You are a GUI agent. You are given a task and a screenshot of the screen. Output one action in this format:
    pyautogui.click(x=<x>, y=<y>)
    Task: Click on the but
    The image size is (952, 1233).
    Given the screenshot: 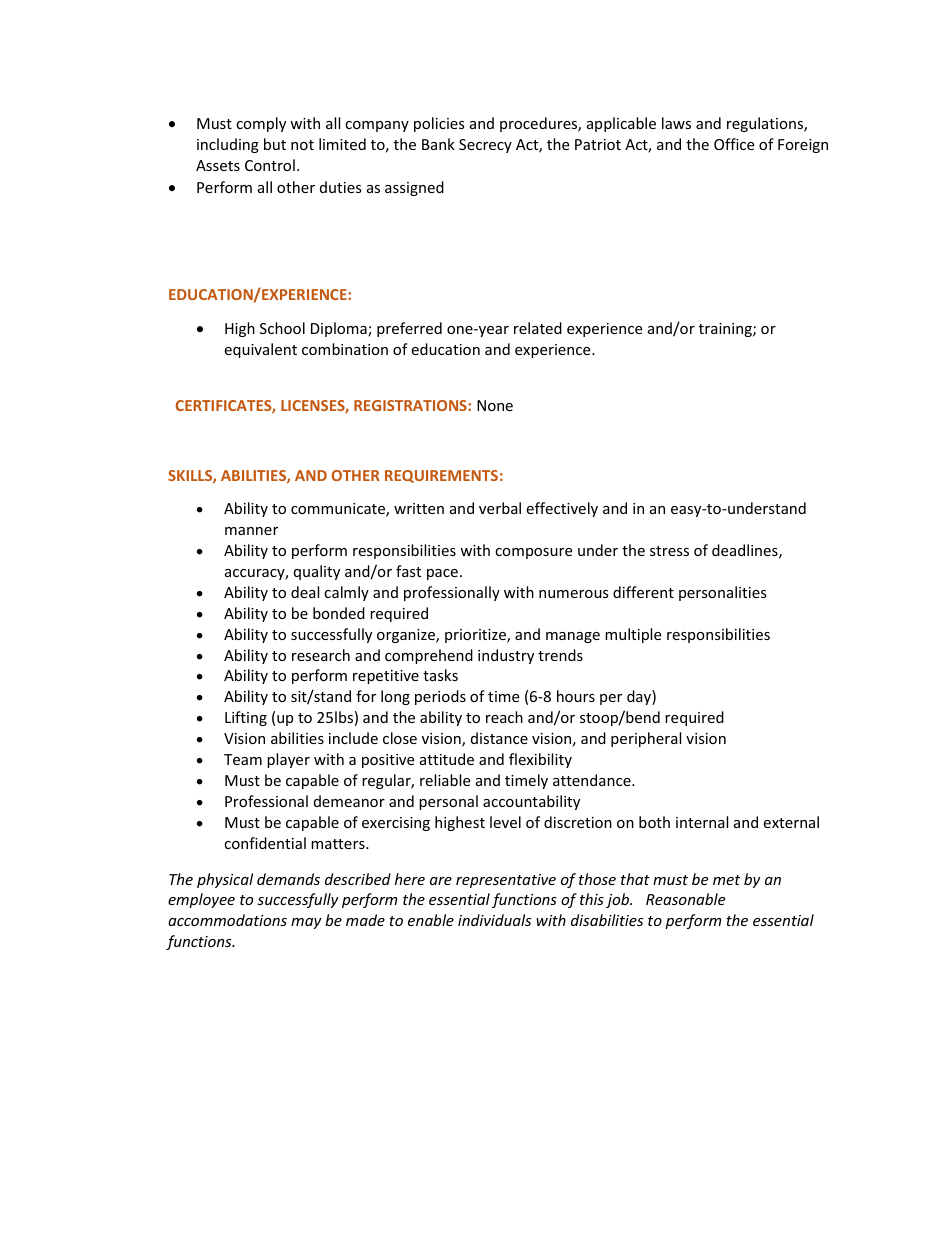 What is the action you would take?
    pyautogui.click(x=275, y=144)
